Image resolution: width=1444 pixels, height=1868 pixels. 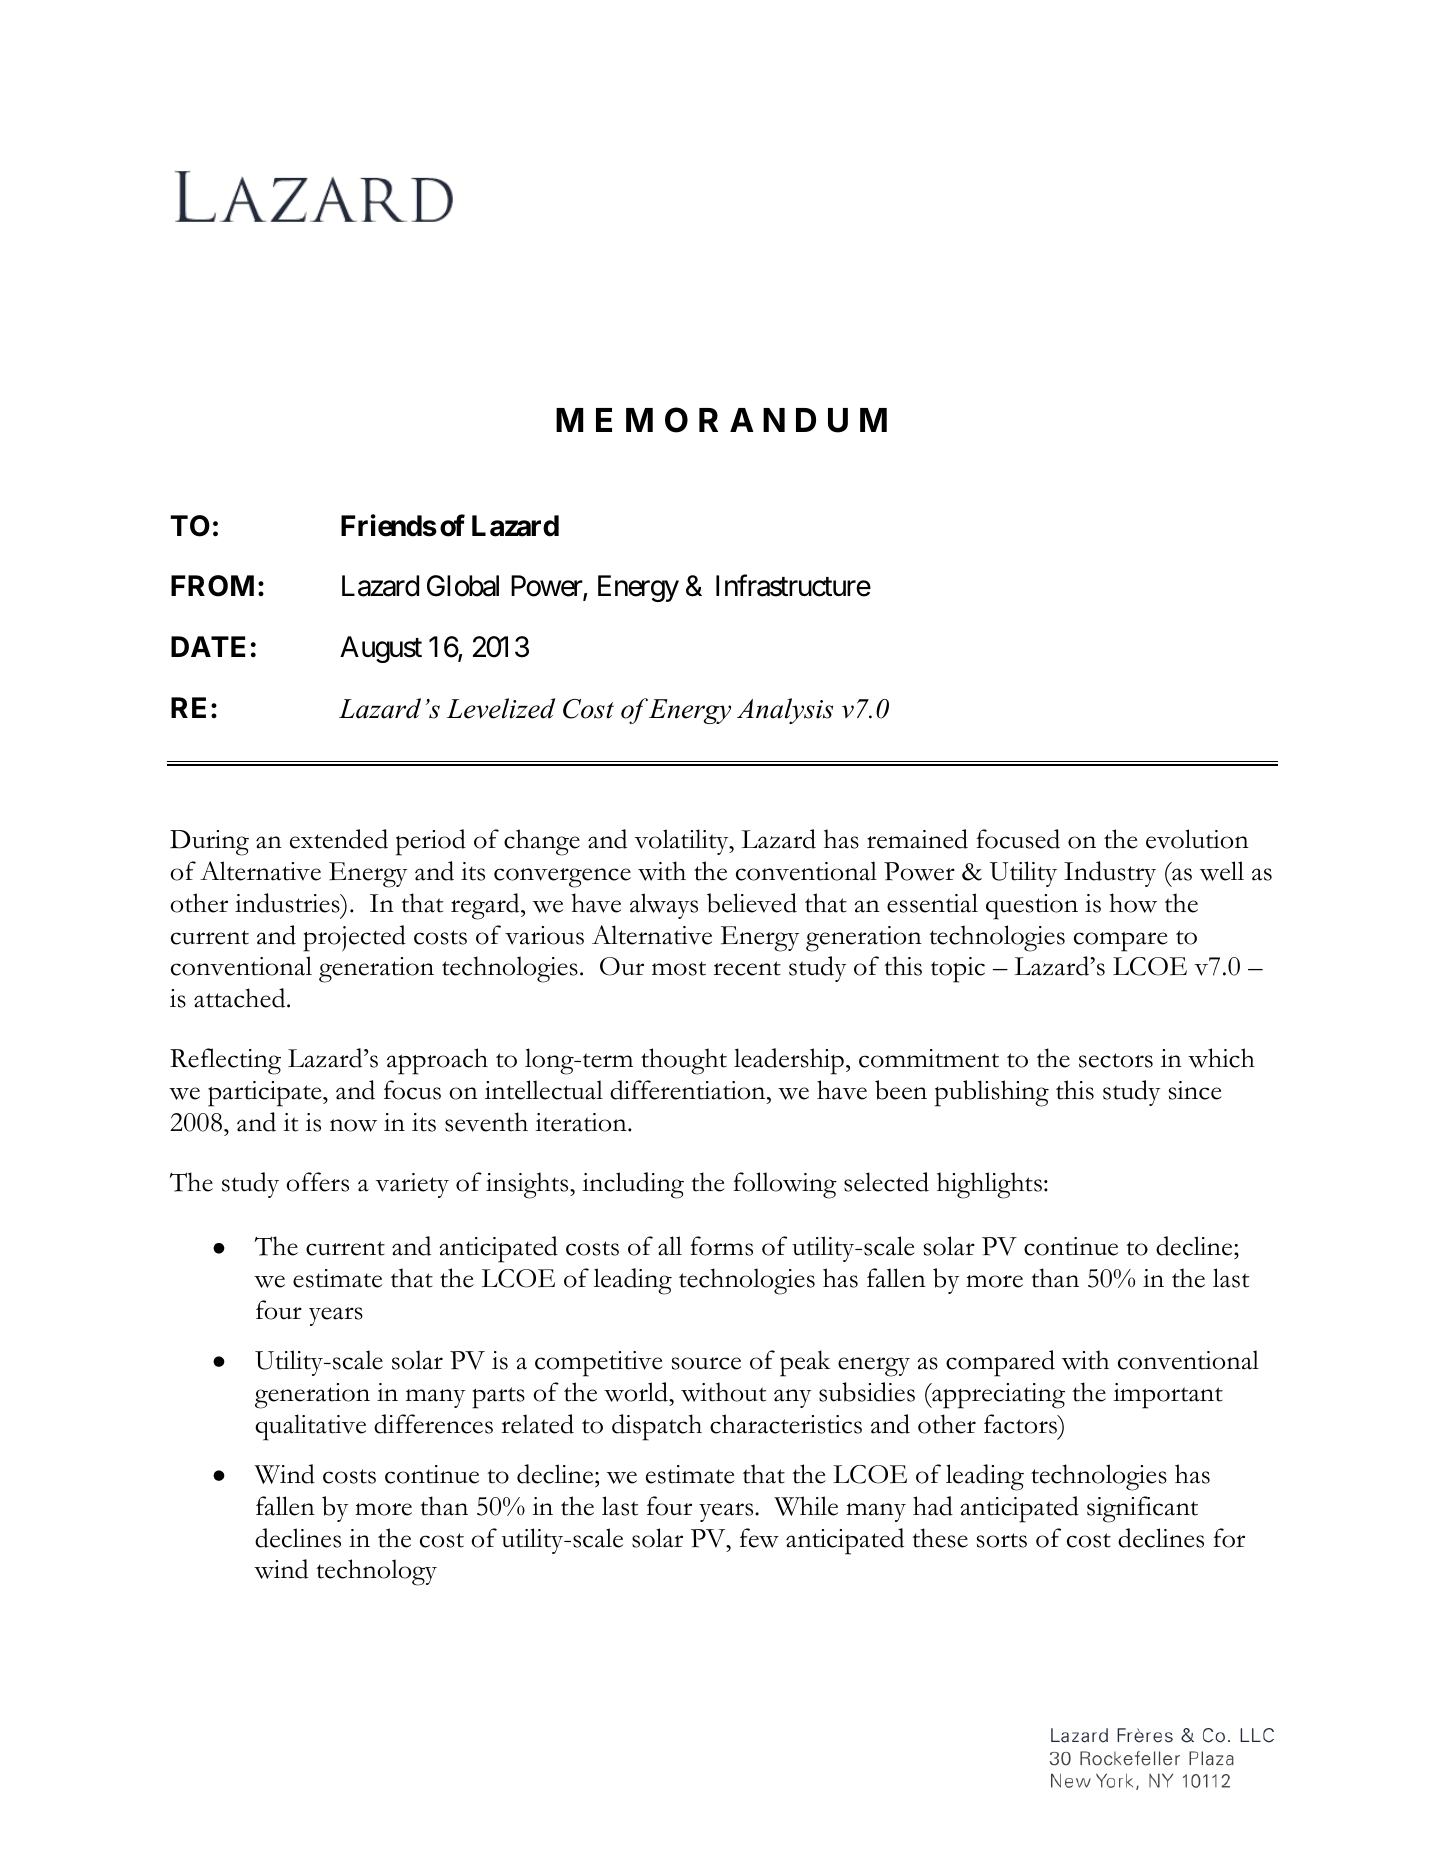 What do you see at coordinates (1110, 874) in the screenshot?
I see `Industry` at bounding box center [1110, 874].
